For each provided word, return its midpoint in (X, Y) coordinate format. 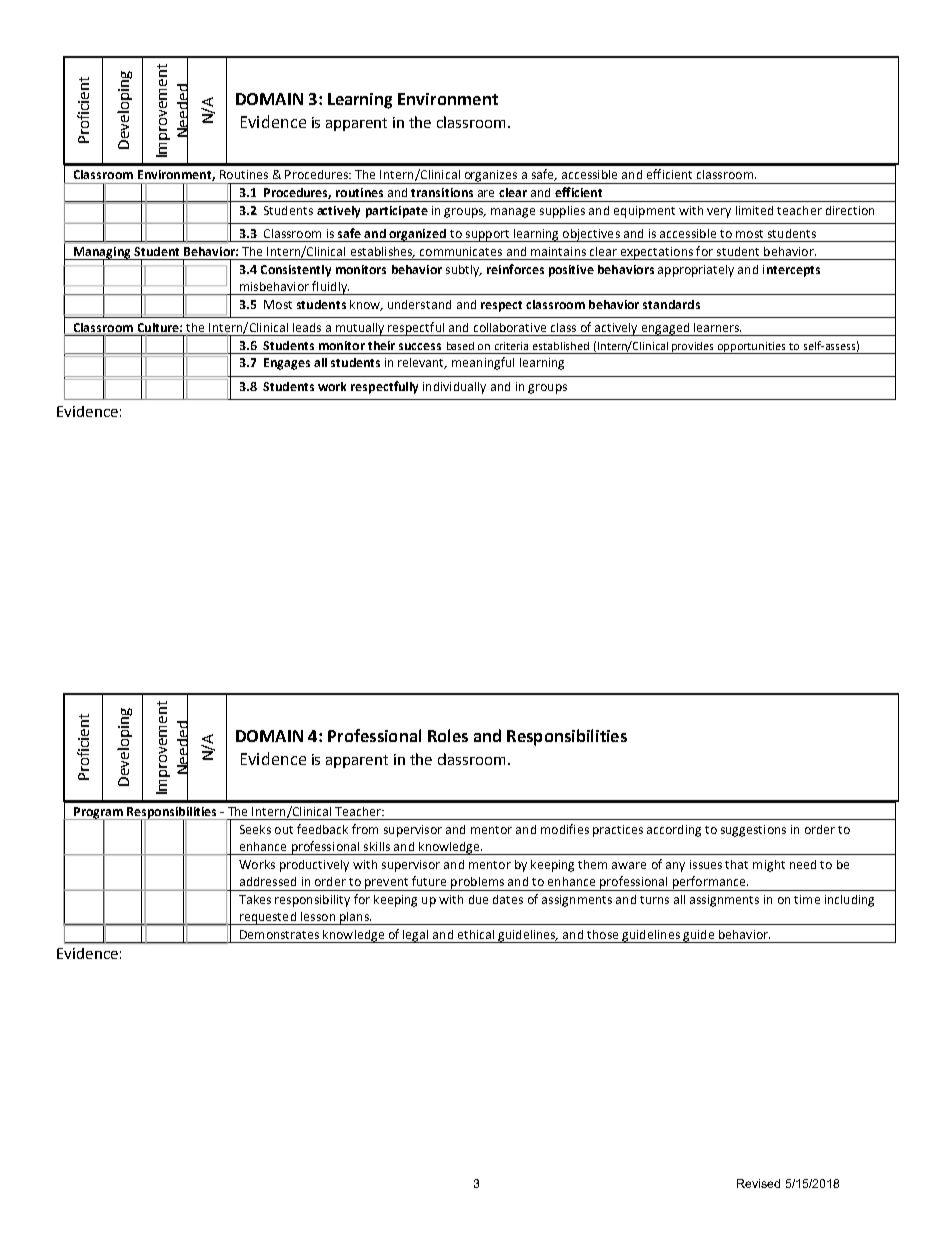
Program (98, 814)
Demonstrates (279, 934)
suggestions (753, 831)
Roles (448, 735)
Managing (102, 254)
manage (513, 213)
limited (754, 210)
